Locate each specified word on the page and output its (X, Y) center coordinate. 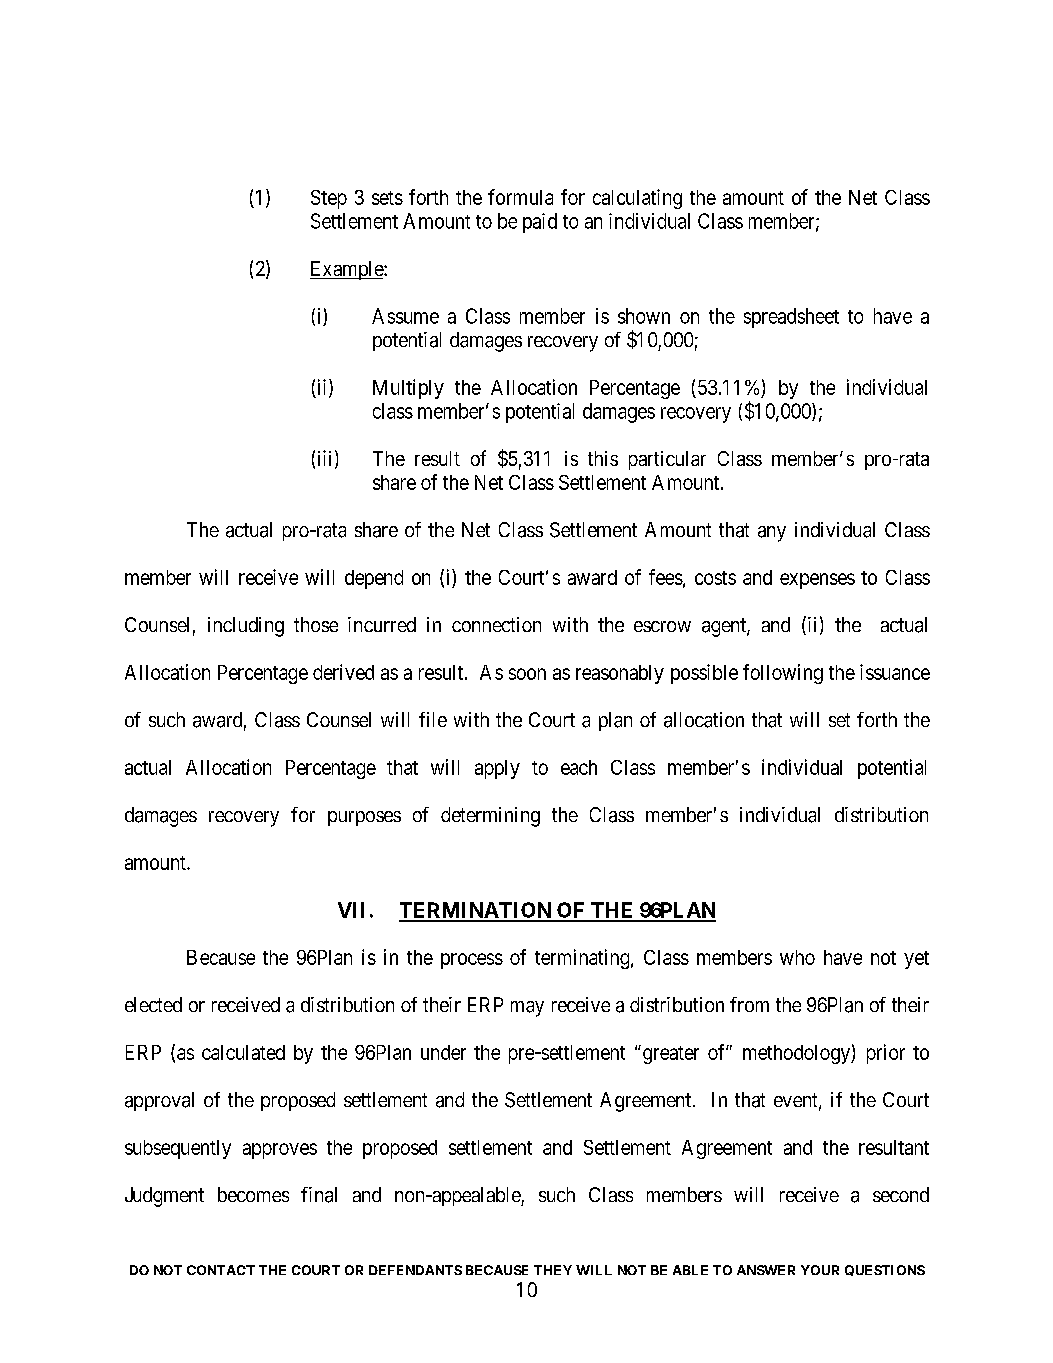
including (246, 627)
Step (329, 199)
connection (496, 624)
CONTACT (221, 1270)
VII (351, 910)
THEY (553, 1270)
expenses (817, 581)
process (472, 961)
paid (540, 223)
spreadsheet (791, 318)
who (797, 957)
